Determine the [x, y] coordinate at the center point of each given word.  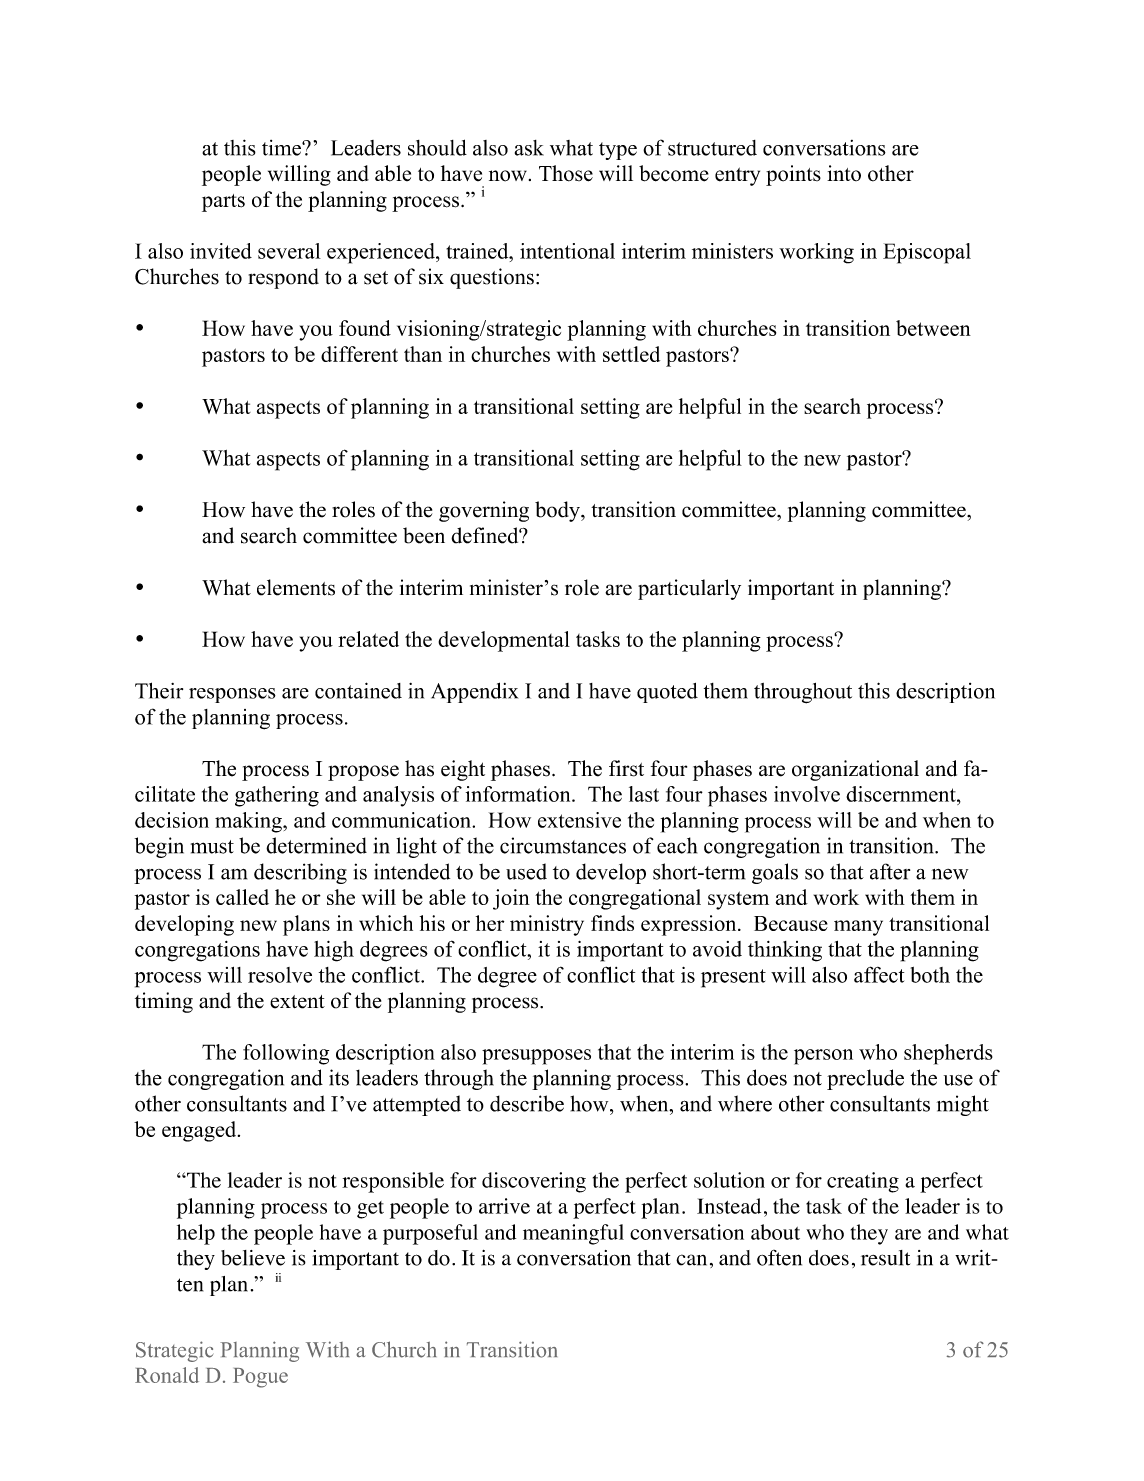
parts [223, 203]
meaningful [573, 1234]
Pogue [260, 1378]
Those [566, 173]
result [885, 1258]
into [844, 173]
